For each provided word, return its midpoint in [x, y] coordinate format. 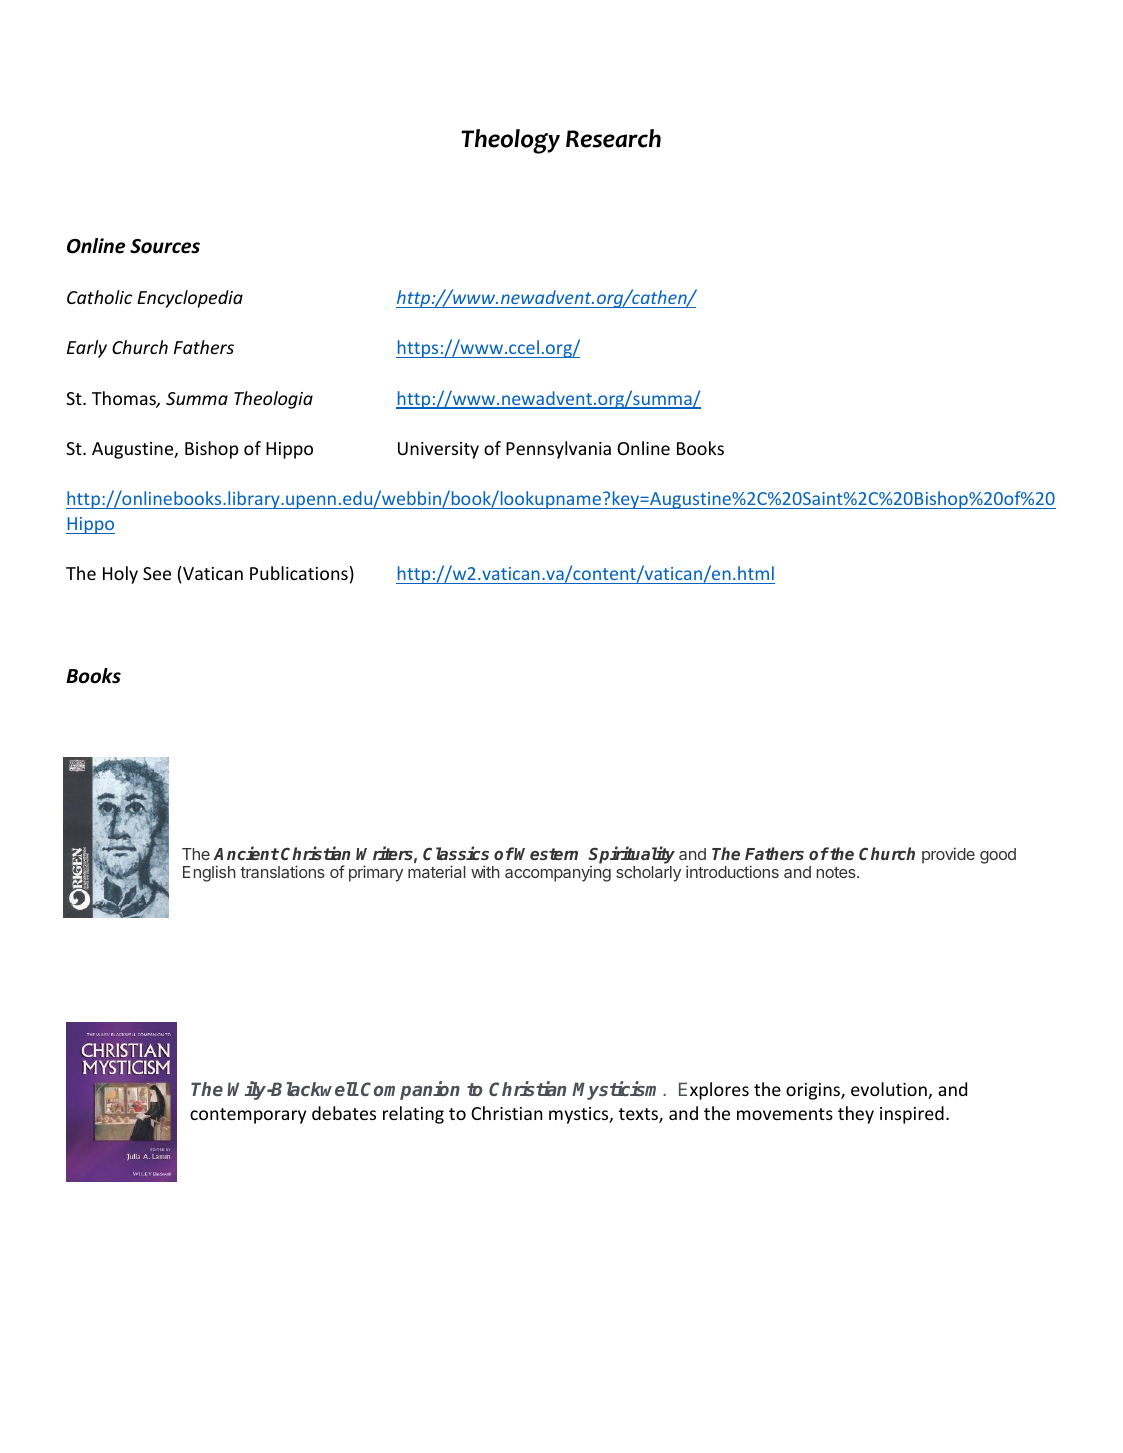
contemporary [248, 1116]
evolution [890, 1090]
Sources [165, 246]
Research [613, 138]
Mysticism [618, 1090]
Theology [510, 141]
